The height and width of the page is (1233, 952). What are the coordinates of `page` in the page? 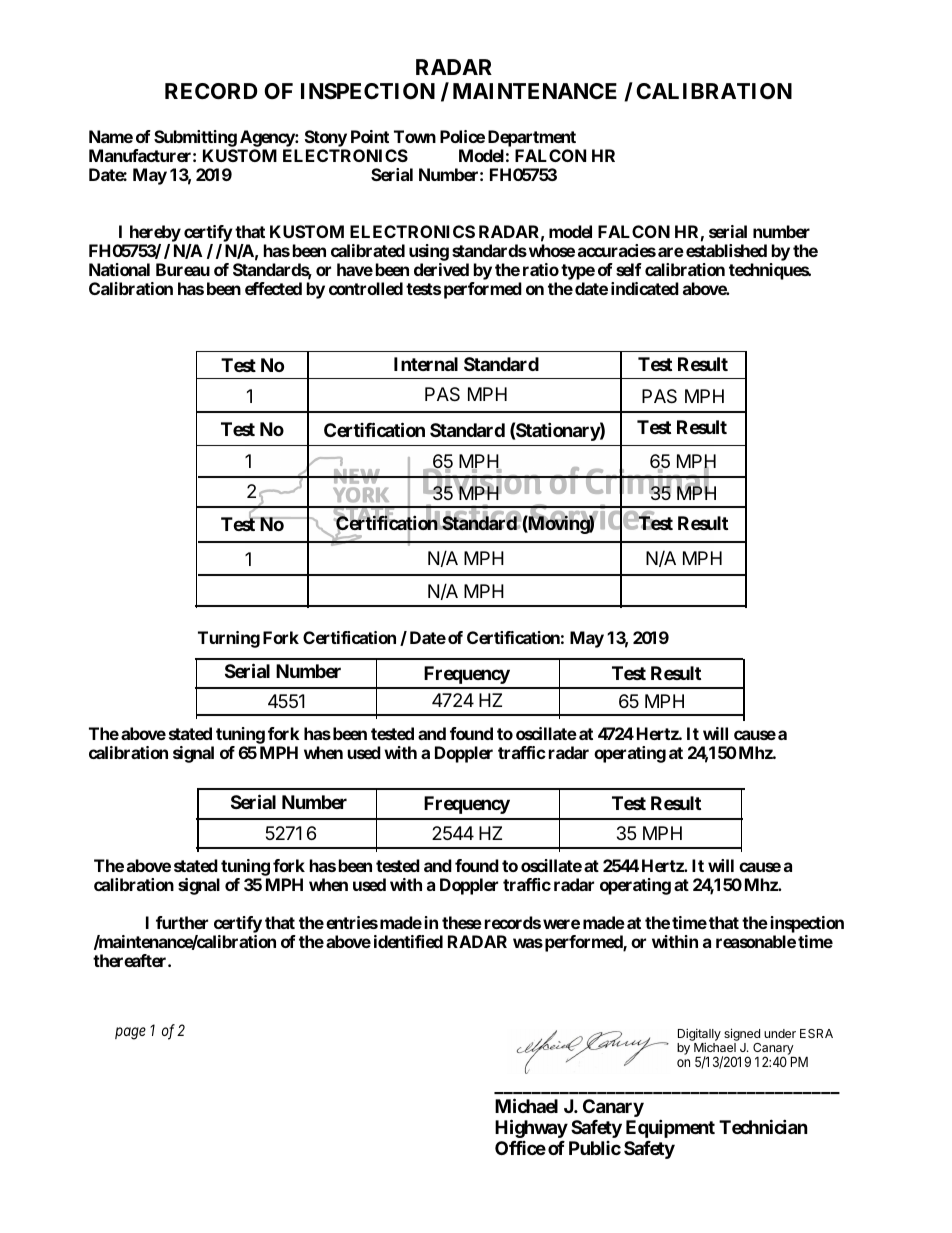 It's located at (130, 1033).
